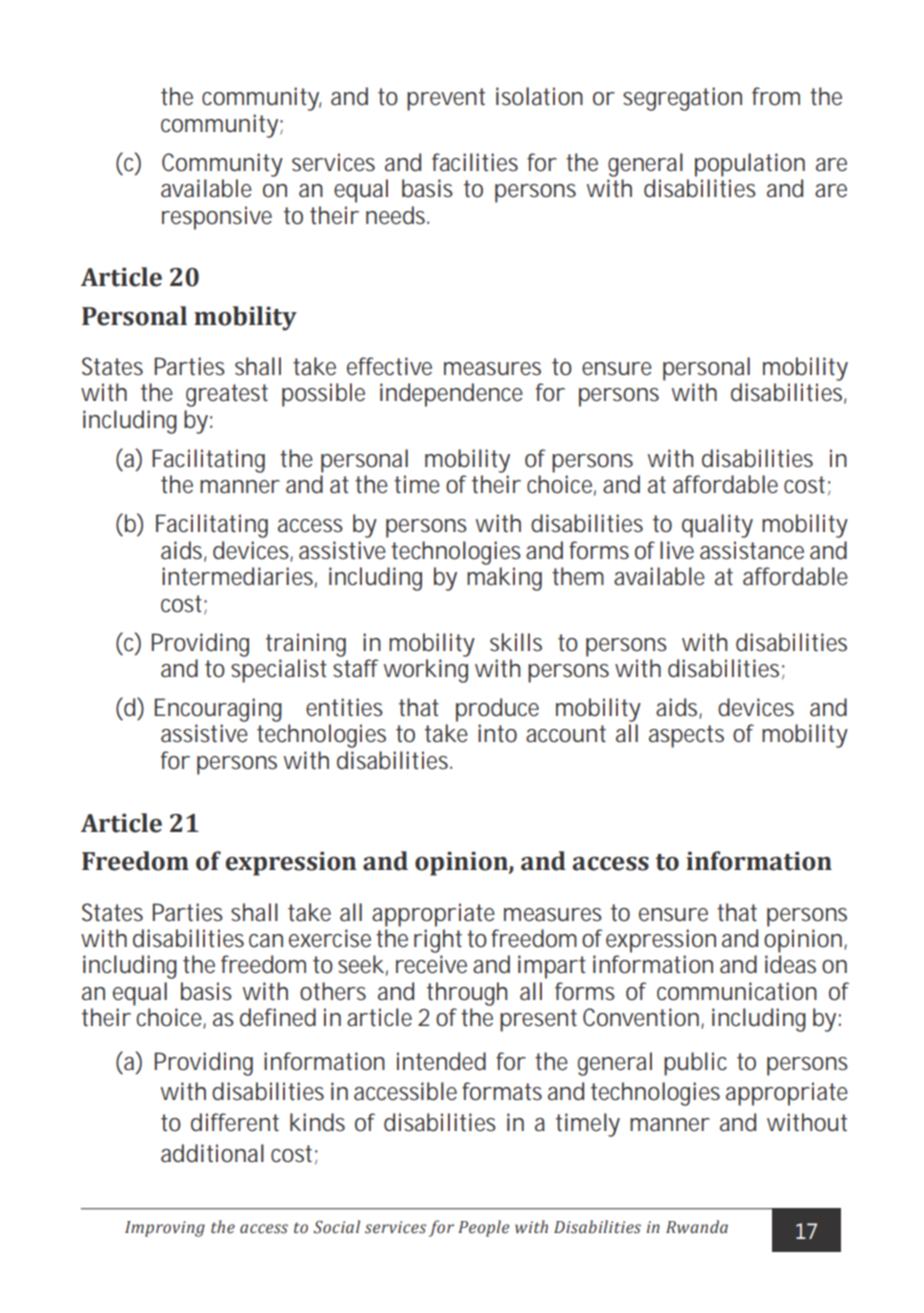 The image size is (924, 1313). What do you see at coordinates (279, 671) in the image?
I see `specialist` at bounding box center [279, 671].
